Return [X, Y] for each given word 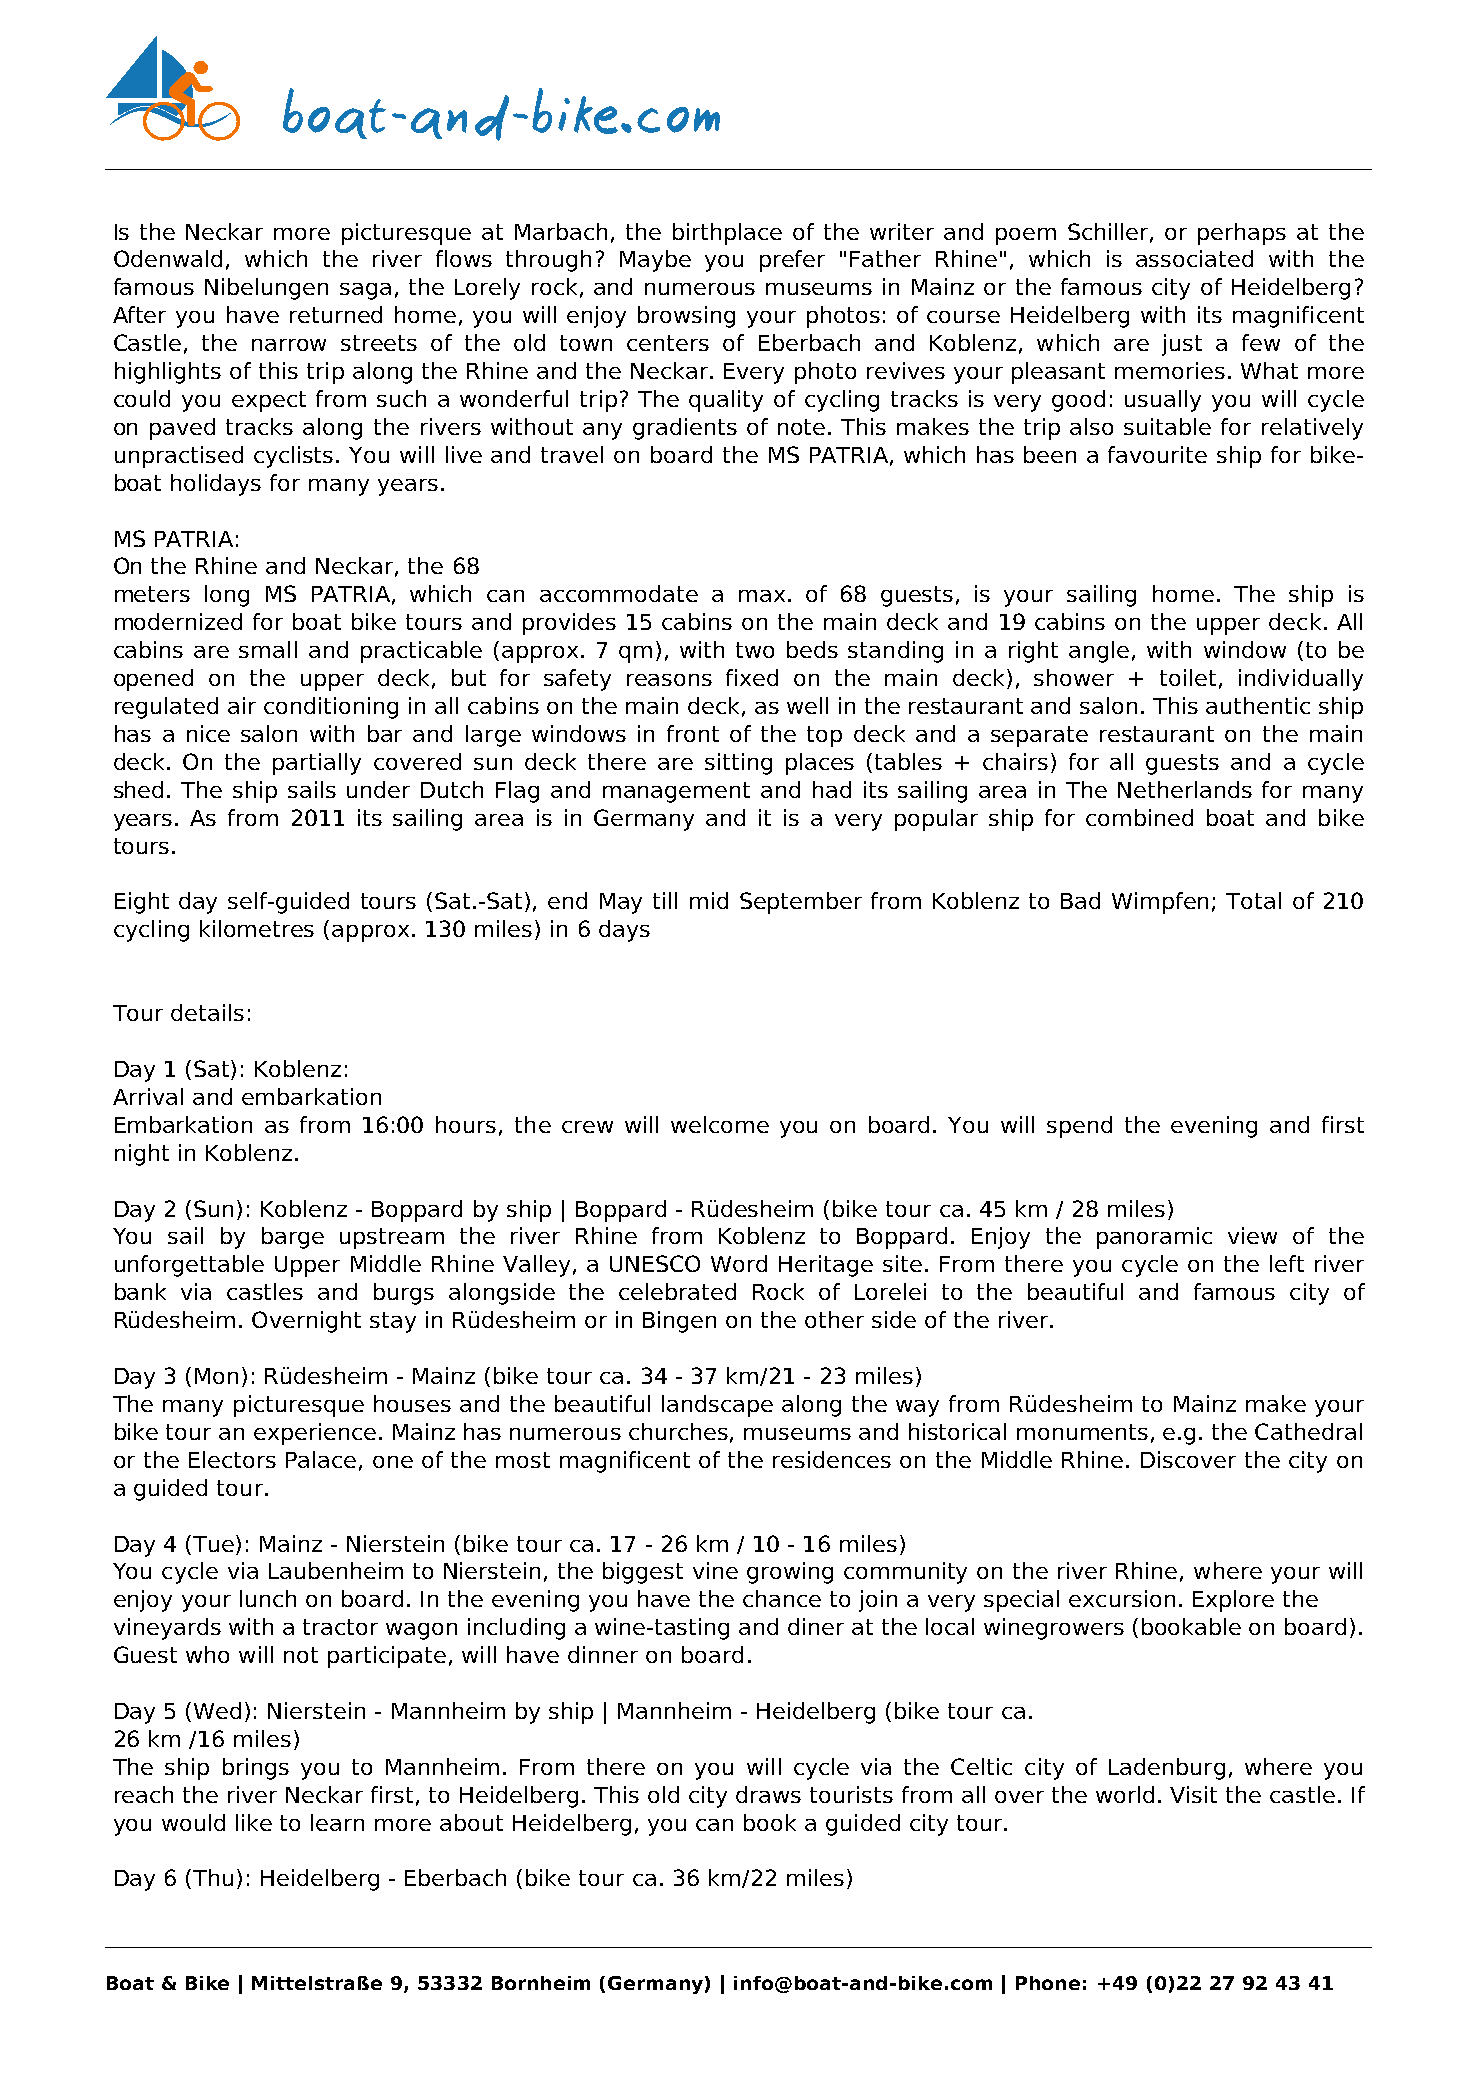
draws [768, 1794]
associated [1194, 258]
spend [1079, 1127]
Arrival [148, 1096]
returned [336, 314]
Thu [213, 1877]
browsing [686, 317]
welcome [720, 1124]
